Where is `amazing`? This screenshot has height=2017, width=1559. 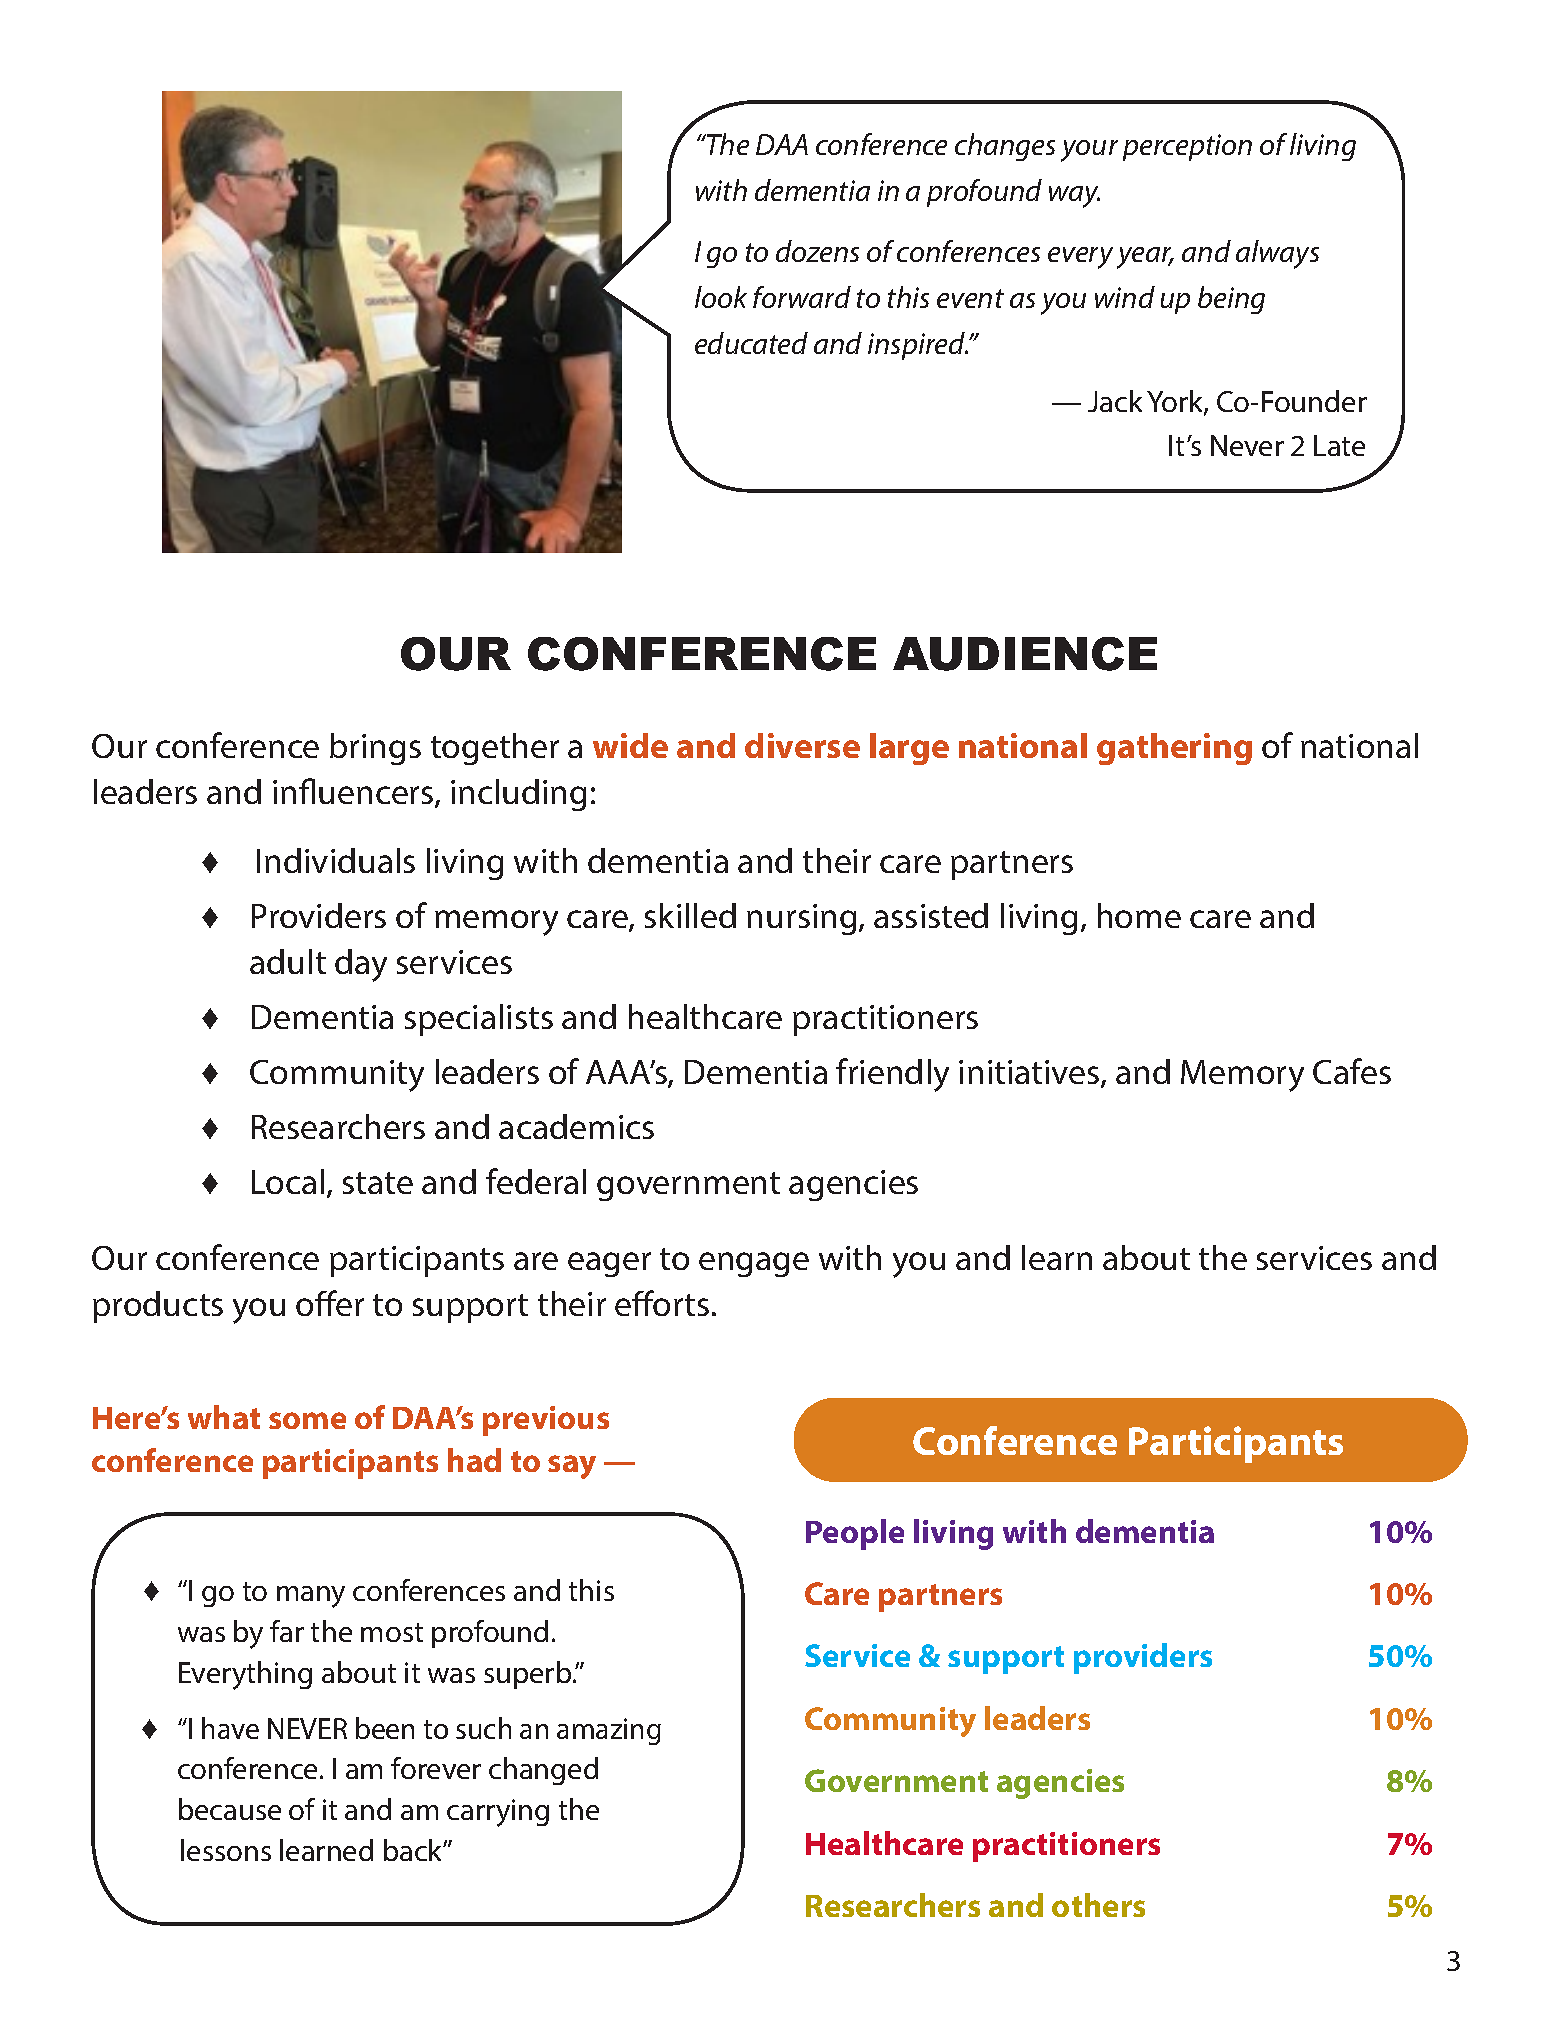 amazing is located at coordinates (609, 1731).
